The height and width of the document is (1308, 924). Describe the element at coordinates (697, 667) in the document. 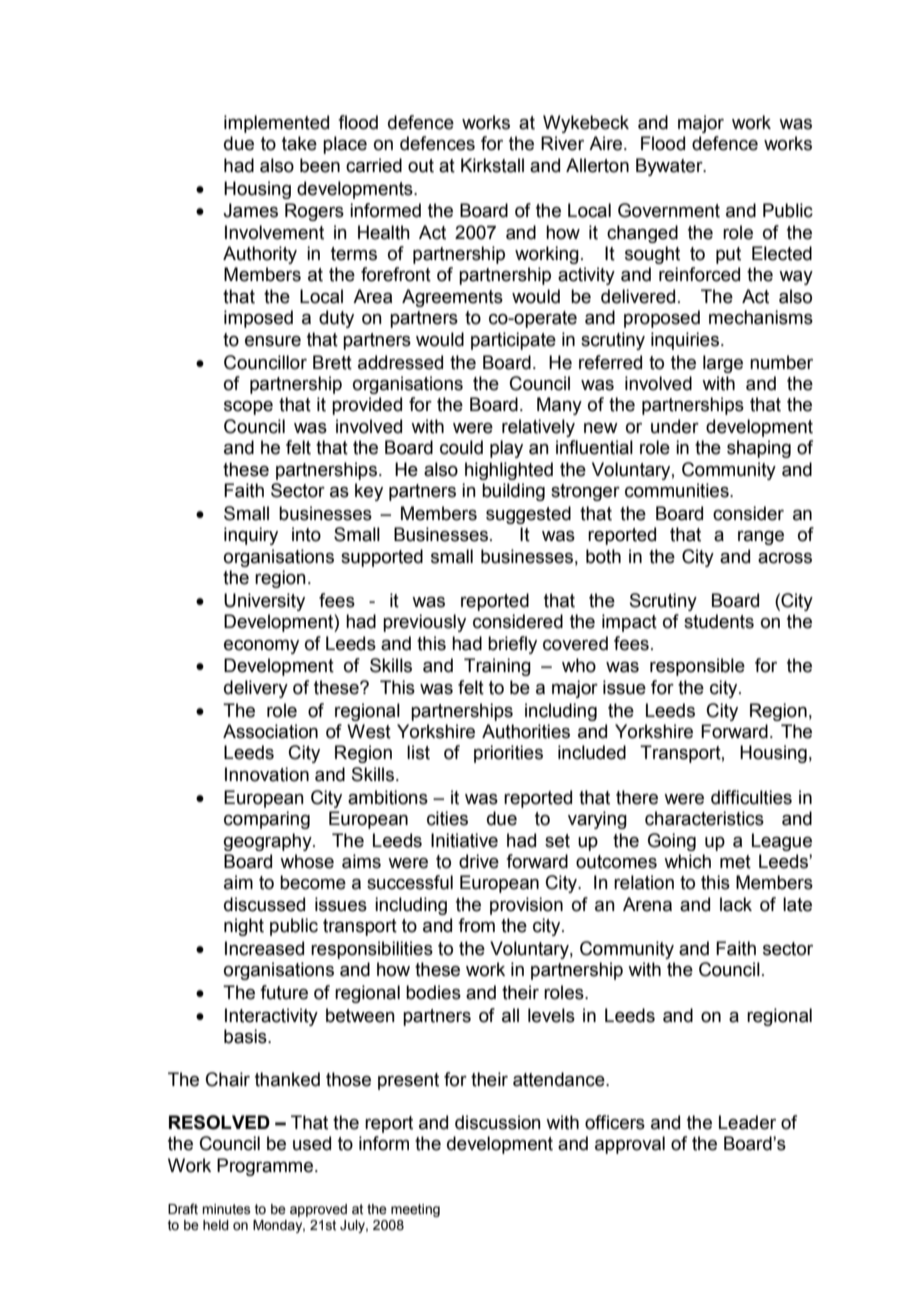

I see `responsible` at that location.
